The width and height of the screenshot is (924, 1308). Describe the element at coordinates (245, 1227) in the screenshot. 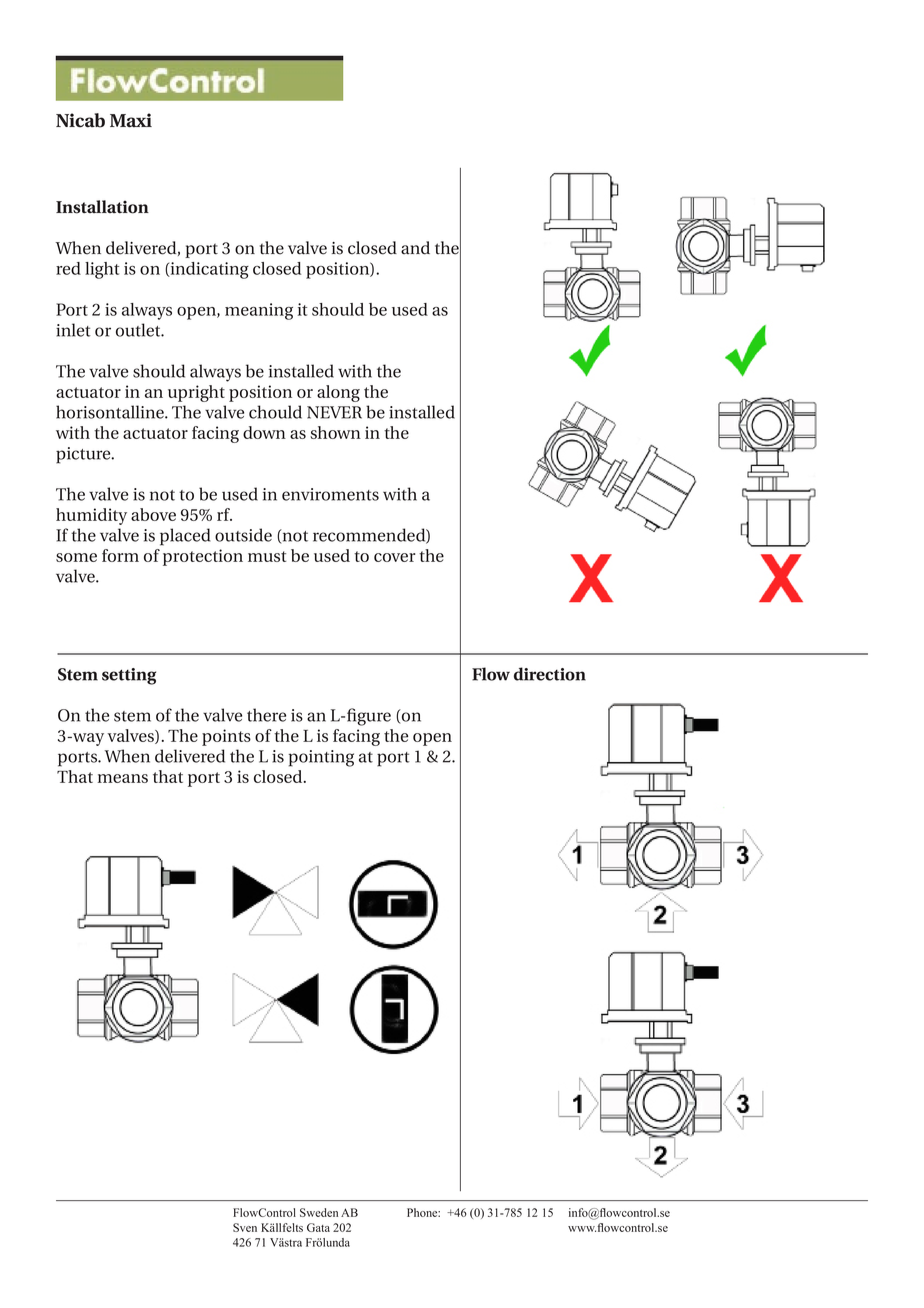

I see `Sven` at that location.
